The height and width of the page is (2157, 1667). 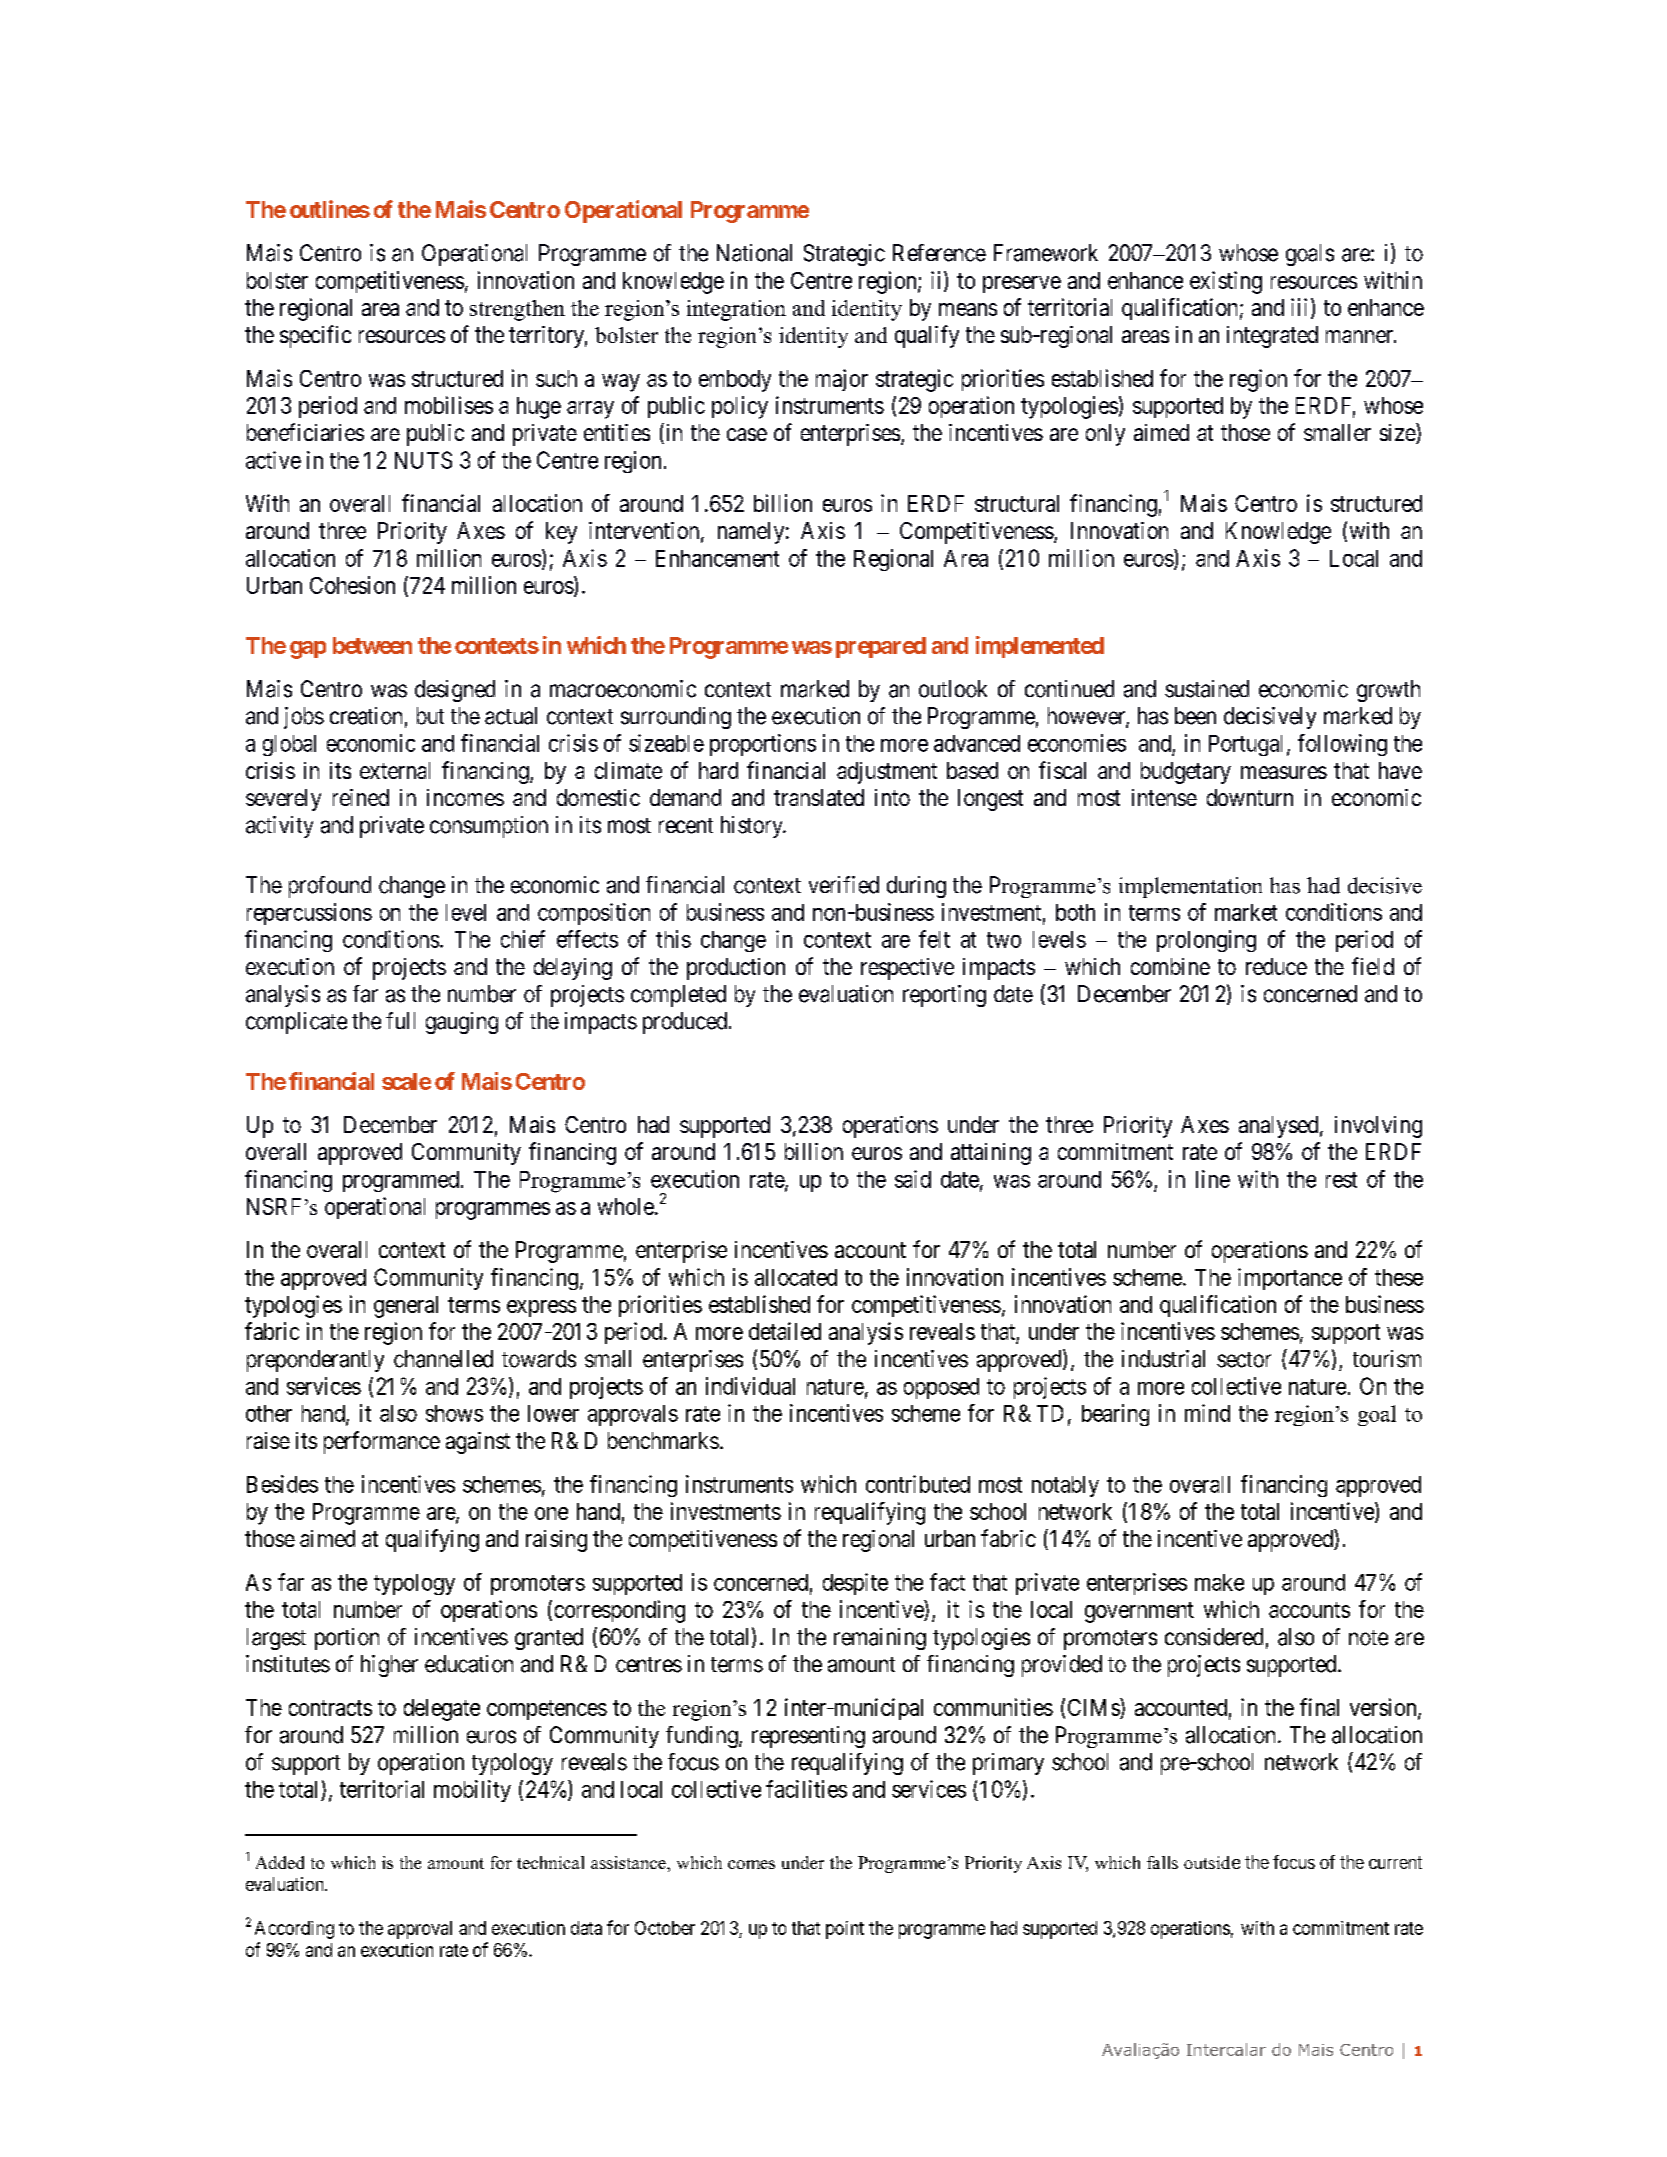 I want to click on iii, so click(x=1299, y=307).
